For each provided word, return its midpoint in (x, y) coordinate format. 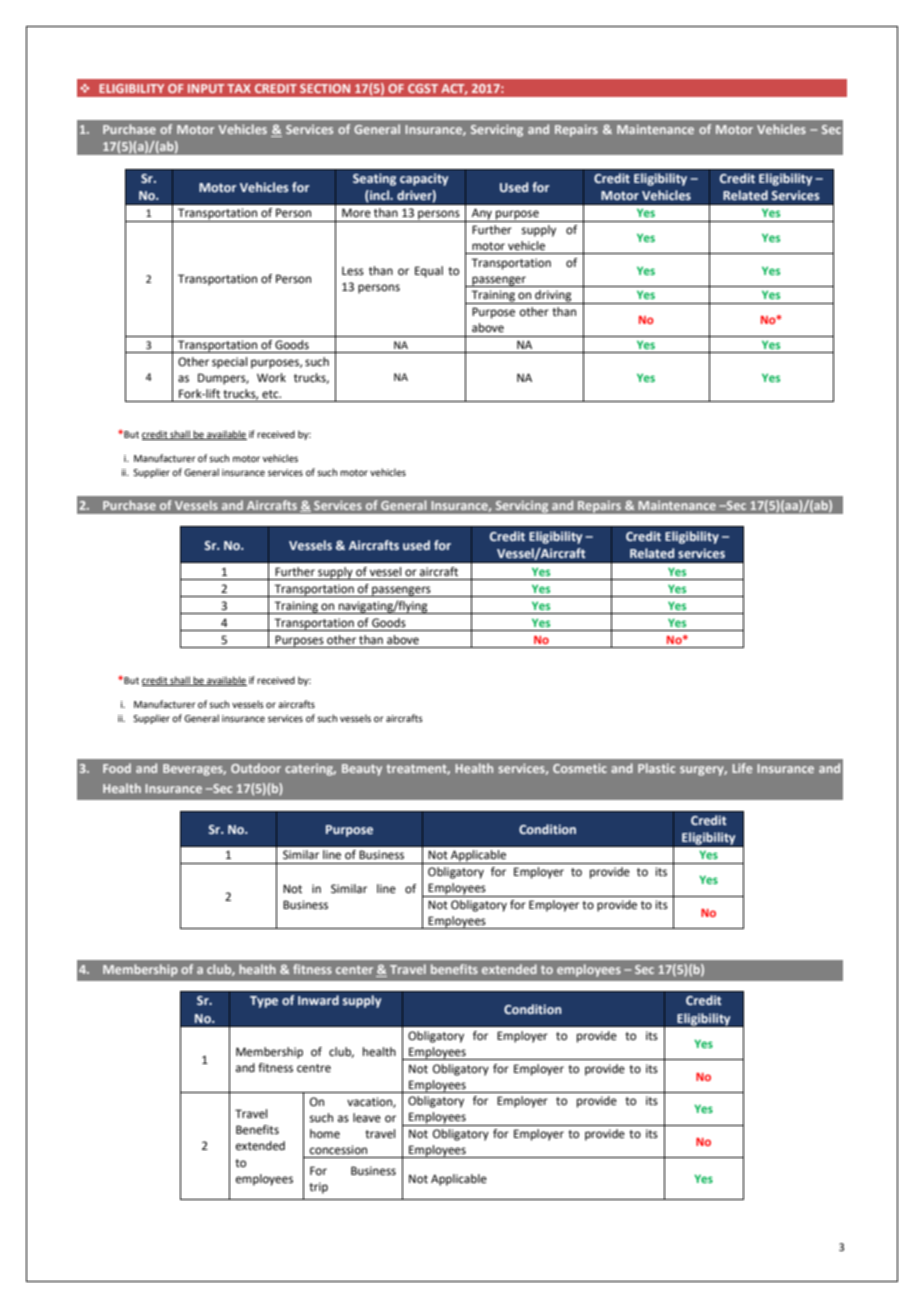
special (229, 363)
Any (482, 215)
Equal (429, 272)
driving (553, 297)
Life (742, 768)
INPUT (206, 88)
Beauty (362, 770)
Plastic (656, 768)
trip (318, 1188)
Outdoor (256, 768)
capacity (424, 179)
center (354, 969)
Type (264, 1002)
